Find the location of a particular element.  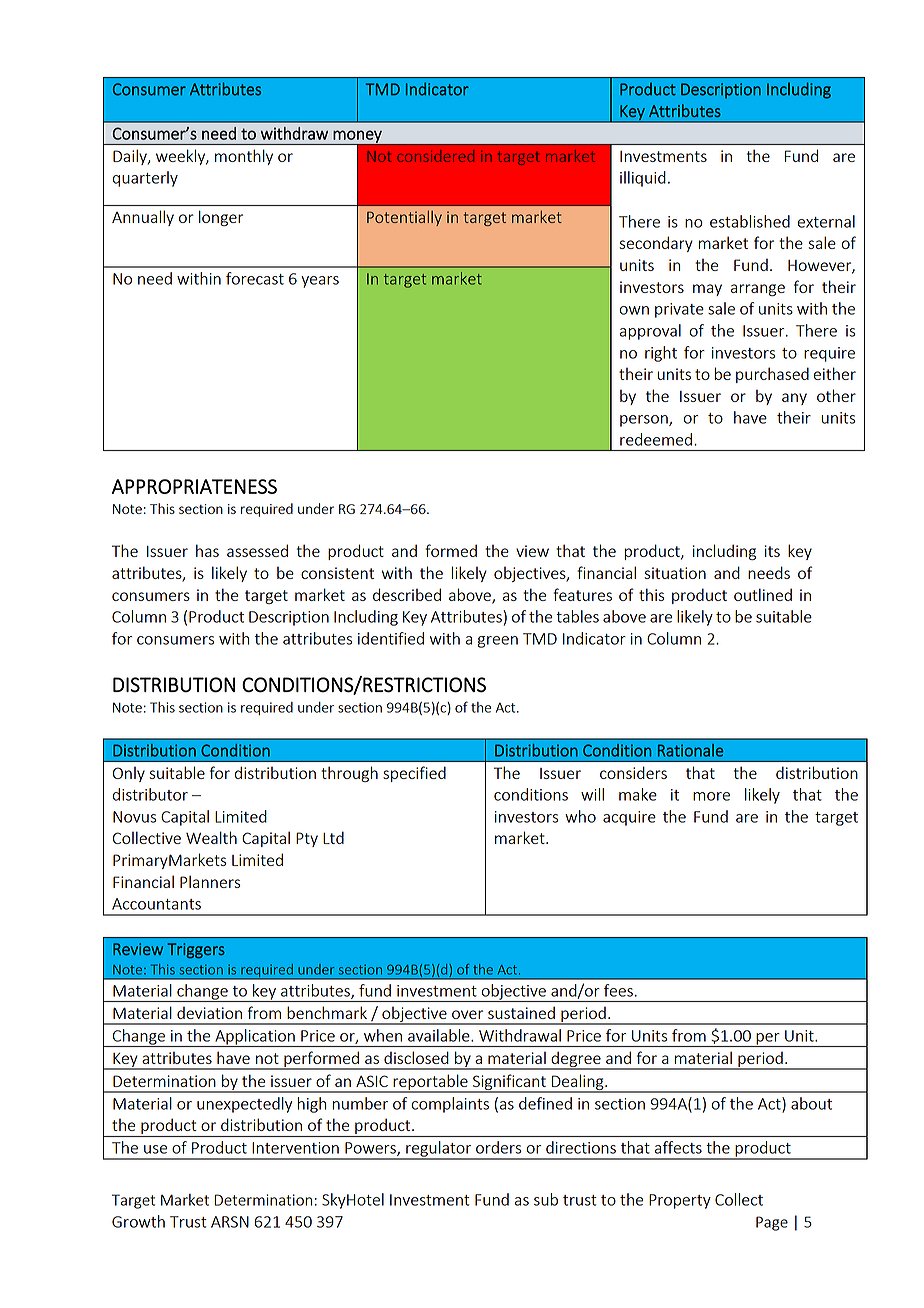

longer is located at coordinates (221, 218).
